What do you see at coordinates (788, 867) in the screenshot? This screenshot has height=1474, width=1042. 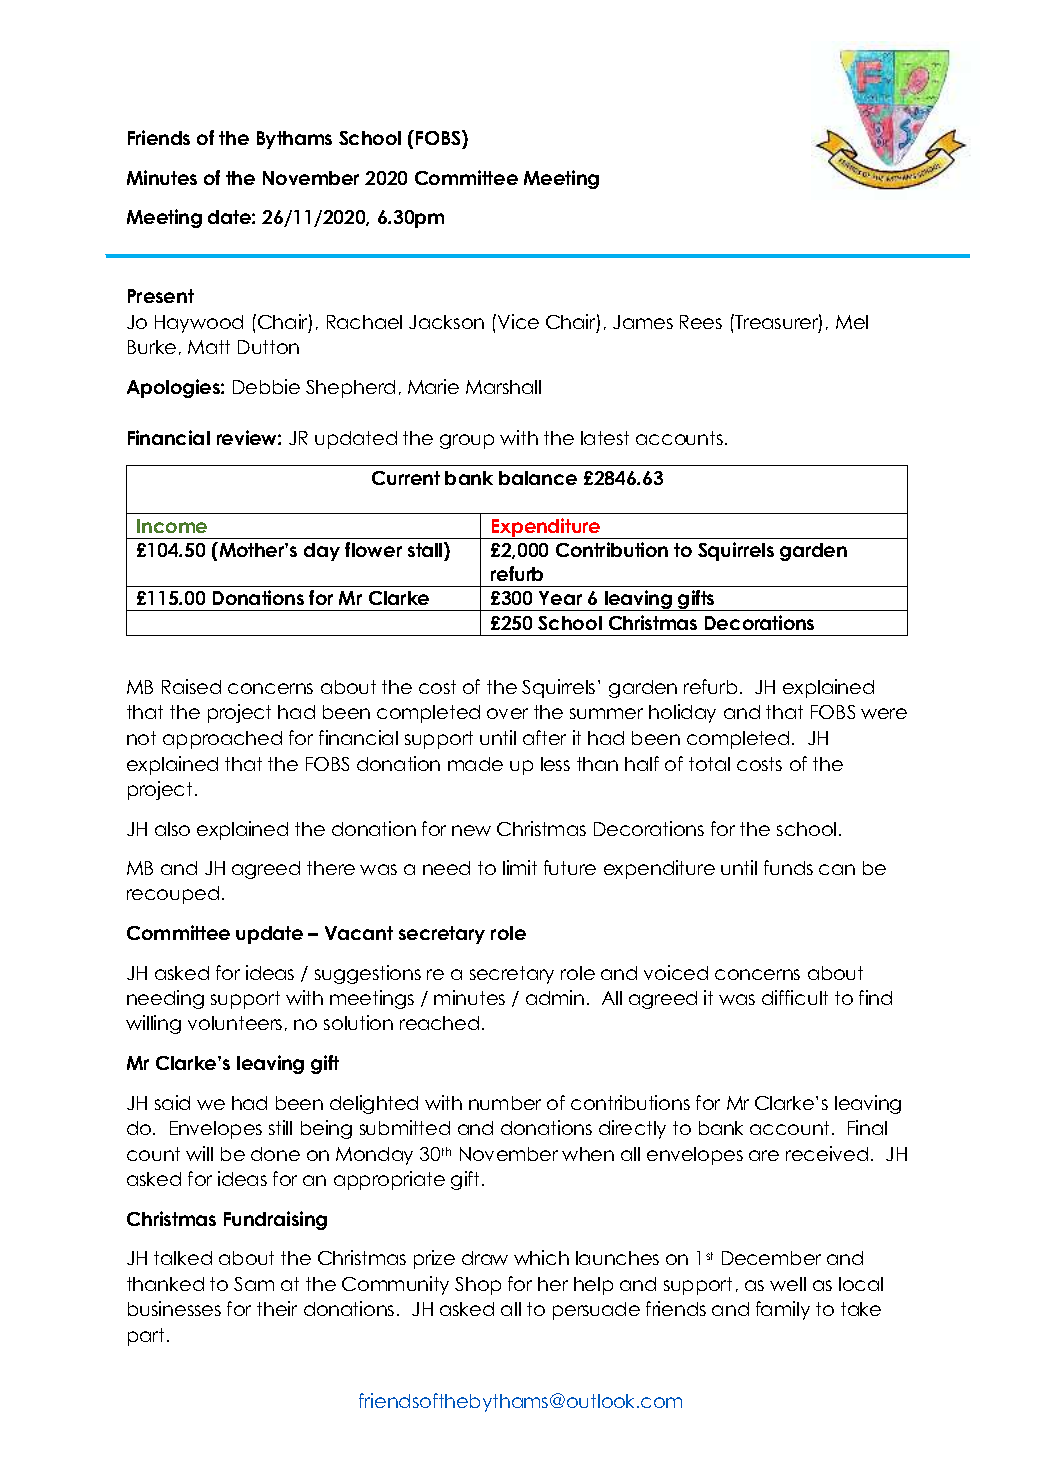 I see `funds` at bounding box center [788, 867].
